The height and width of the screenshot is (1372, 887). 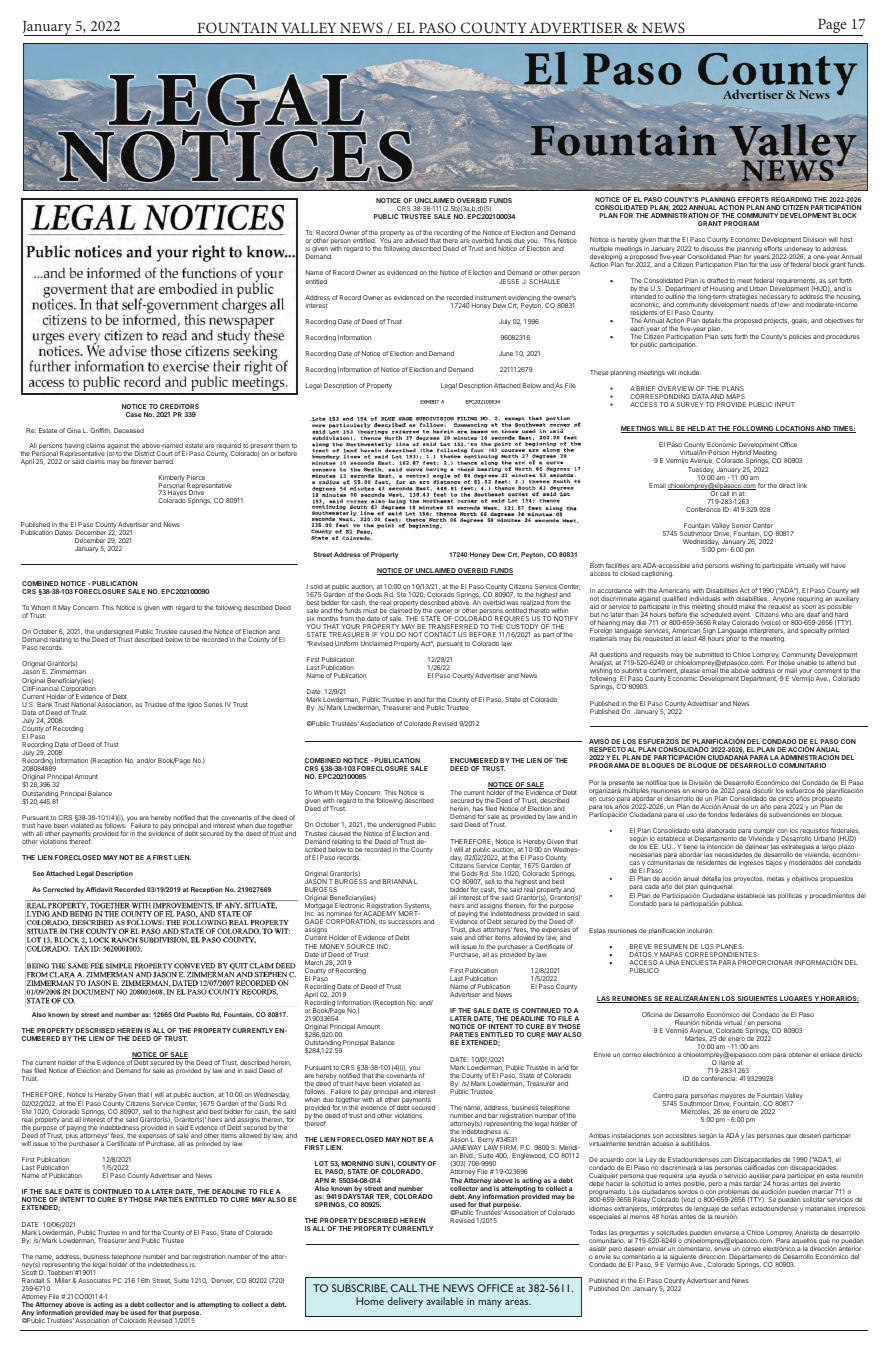 I want to click on CONTACT, so click(x=440, y=634).
